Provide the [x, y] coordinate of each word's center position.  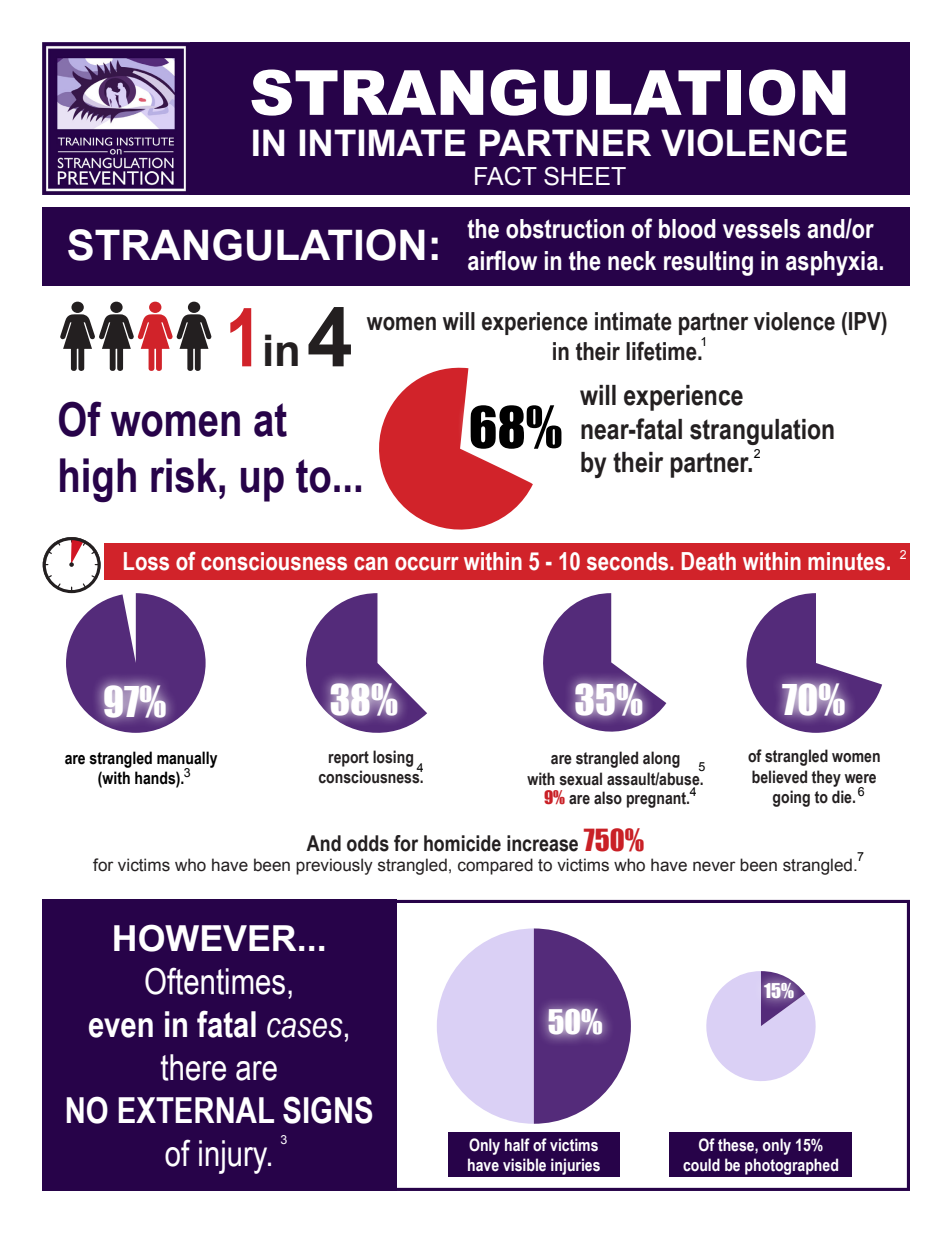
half [517, 1145]
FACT [506, 176]
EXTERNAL [196, 1110]
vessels [761, 229]
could [701, 1165]
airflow [502, 260]
